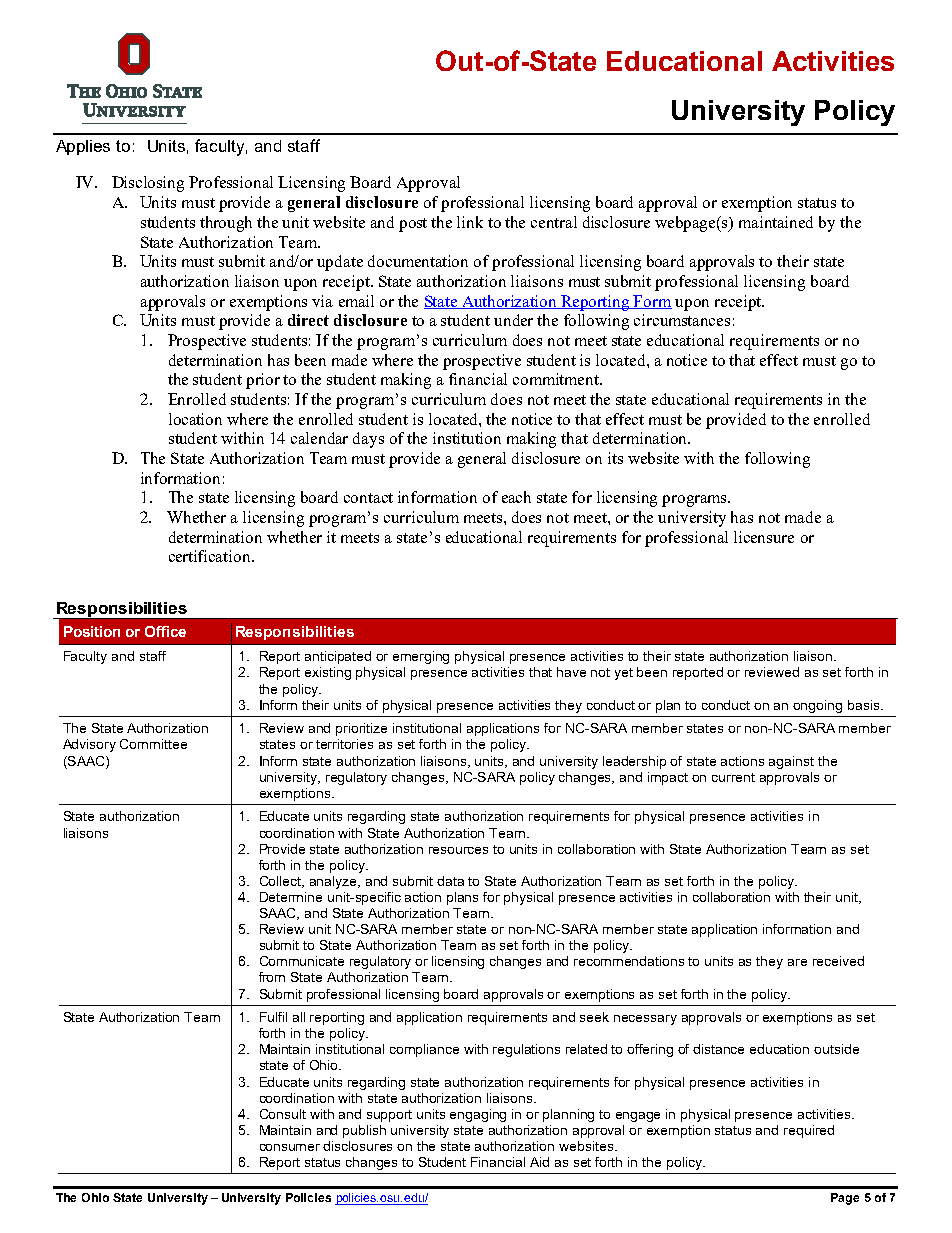 This screenshot has width=952, height=1233. I want to click on Consult, so click(283, 1114).
